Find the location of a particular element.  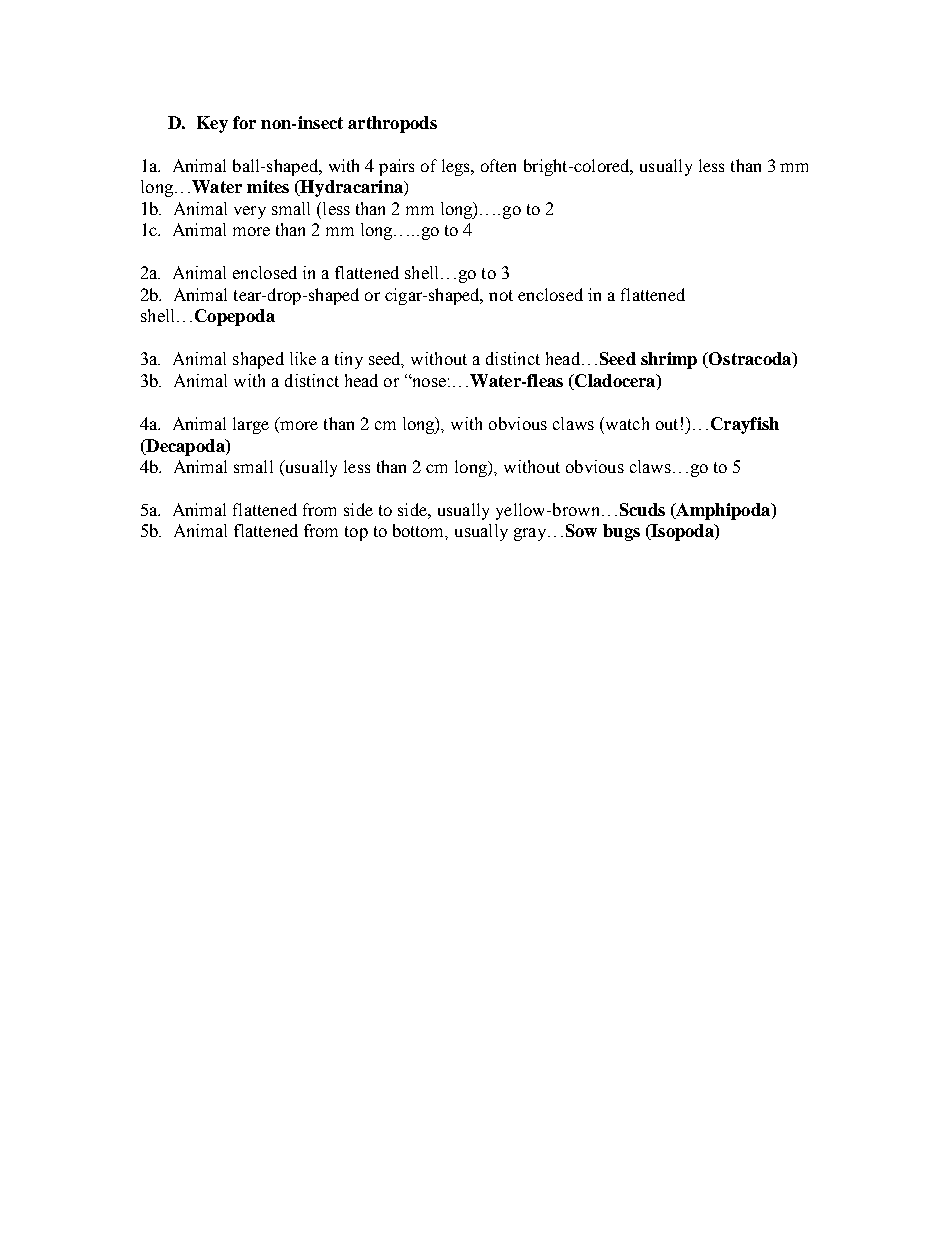

for is located at coordinates (244, 122).
